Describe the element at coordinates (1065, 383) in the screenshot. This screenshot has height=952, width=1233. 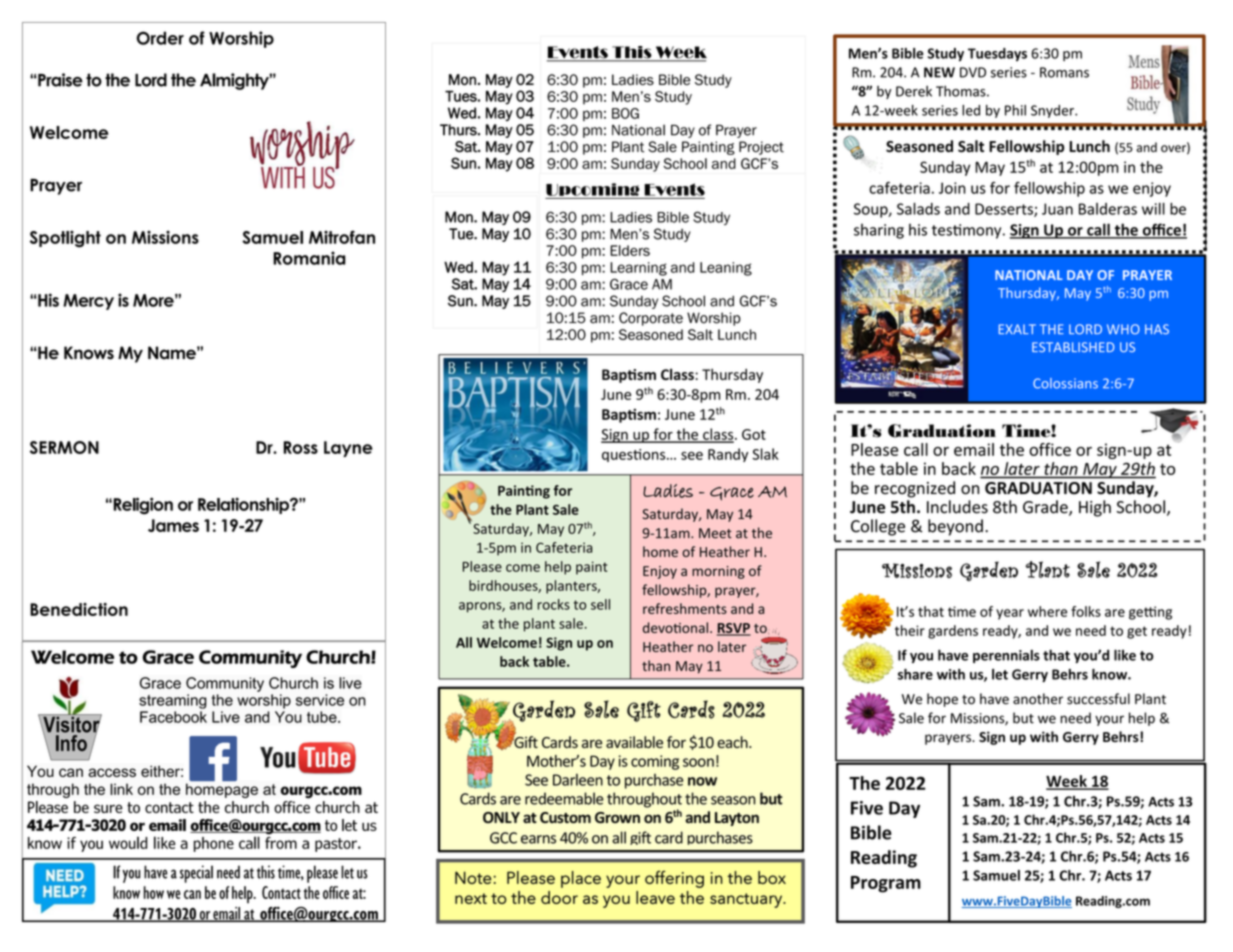
I see `Colossians` at that location.
